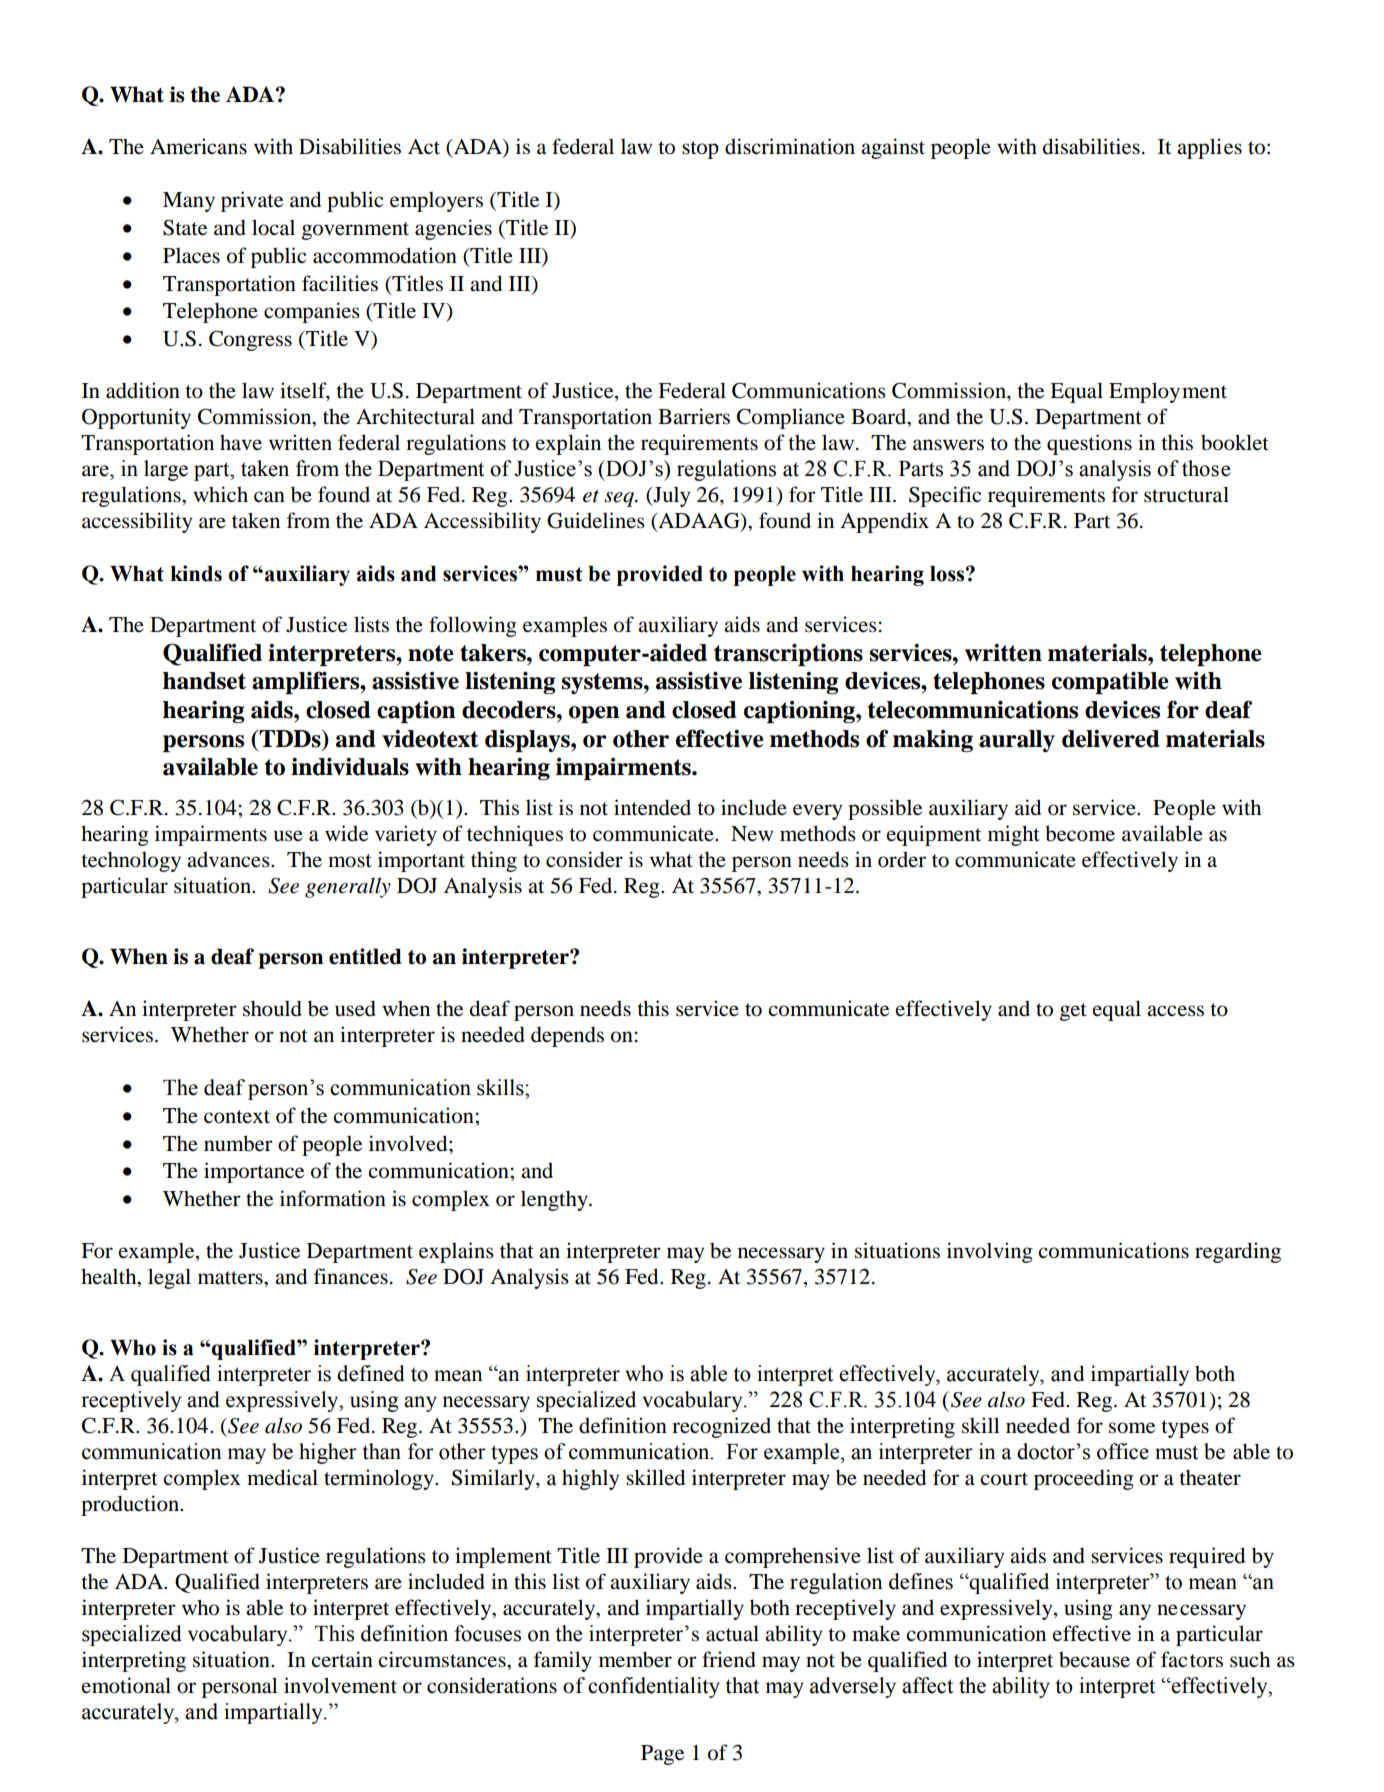  What do you see at coordinates (1110, 682) in the screenshot?
I see `compatible` at bounding box center [1110, 682].
